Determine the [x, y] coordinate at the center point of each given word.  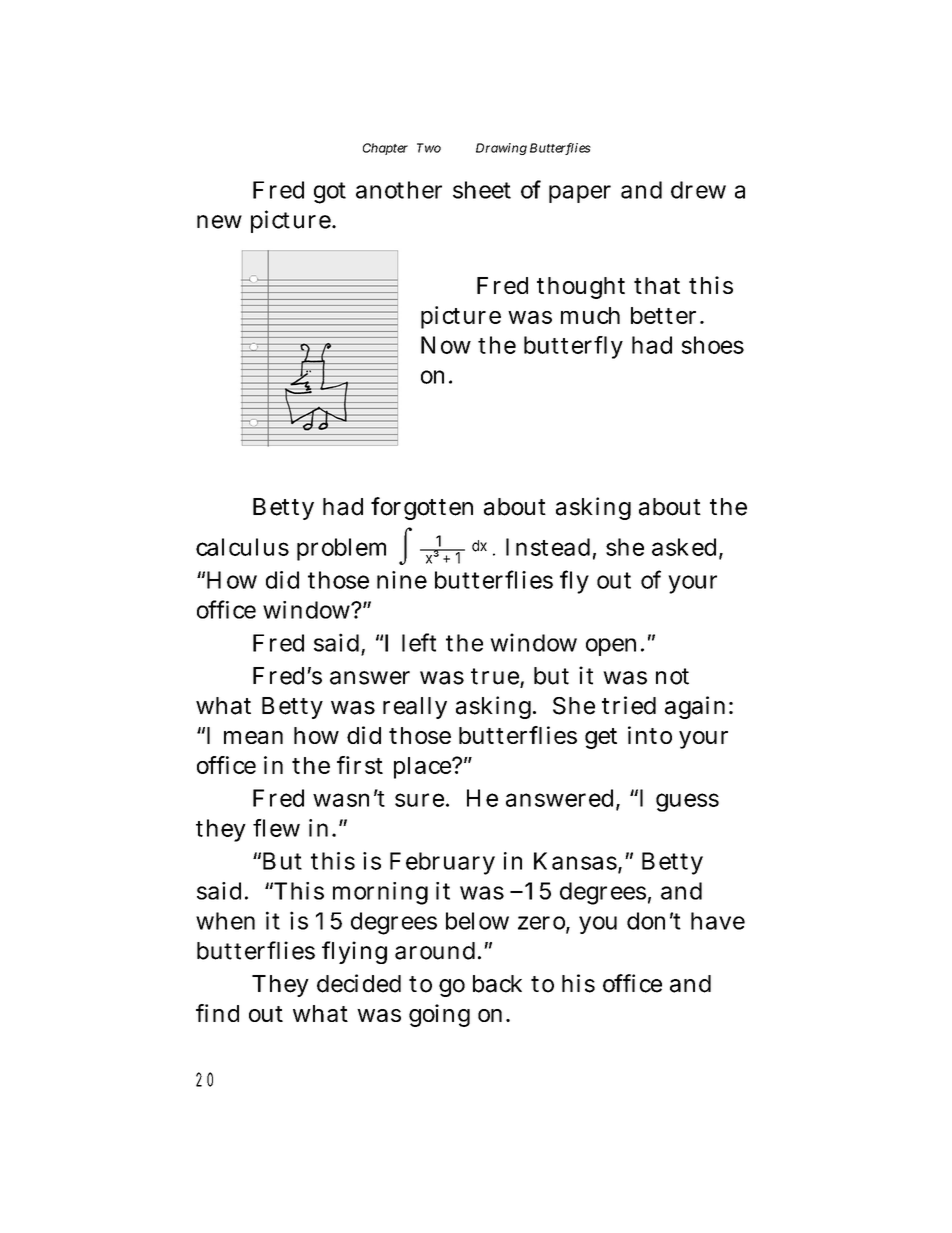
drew [698, 190]
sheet [482, 190]
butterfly [573, 347]
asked [686, 548]
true [496, 677]
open [611, 647]
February [442, 863]
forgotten [422, 508]
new [219, 222]
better [663, 315]
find [217, 1013]
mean [253, 737]
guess [687, 802]
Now [446, 345]
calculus [242, 547]
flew [276, 828]
